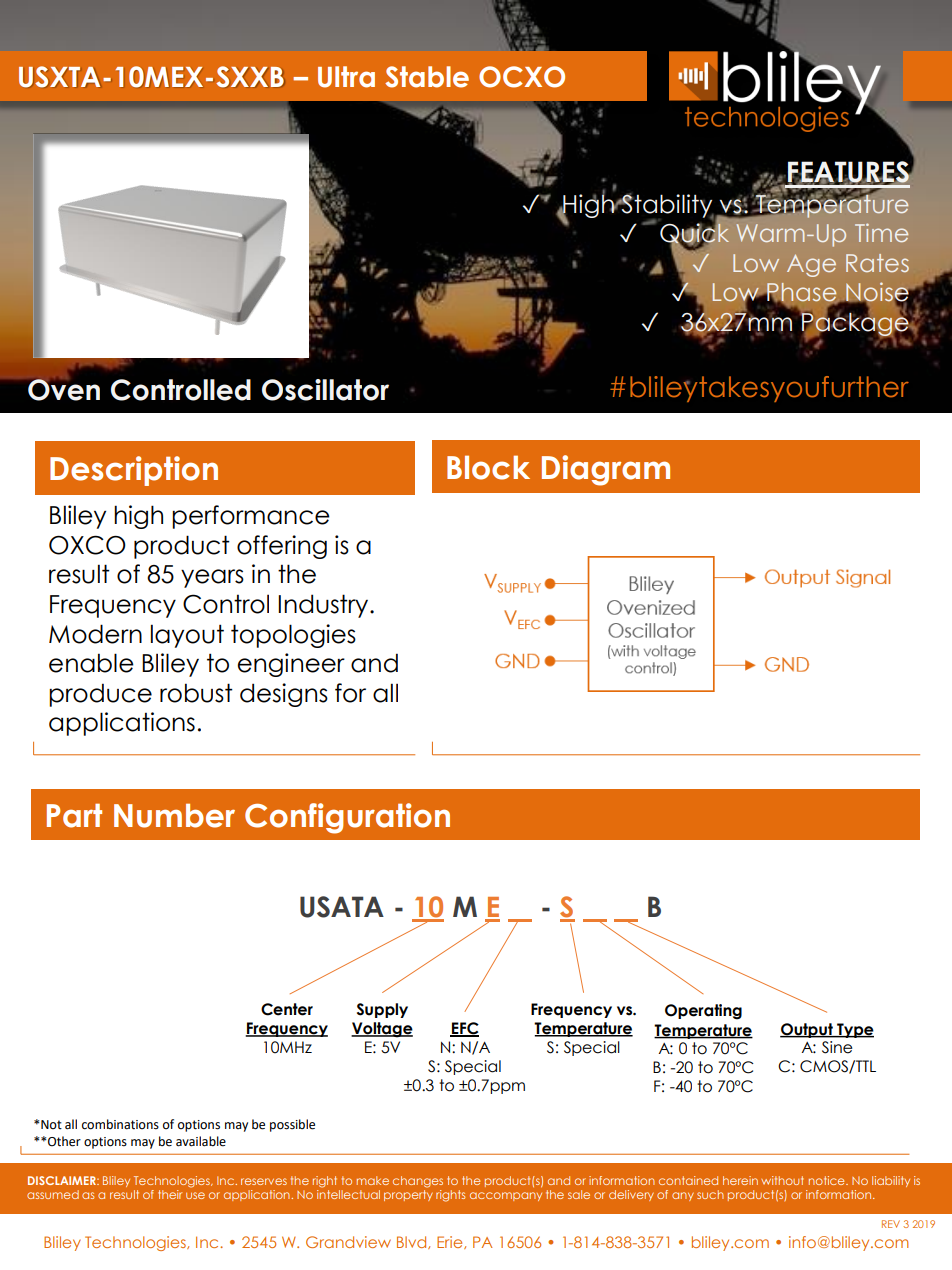 The height and width of the screenshot is (1270, 952). I want to click on Description, so click(134, 471).
